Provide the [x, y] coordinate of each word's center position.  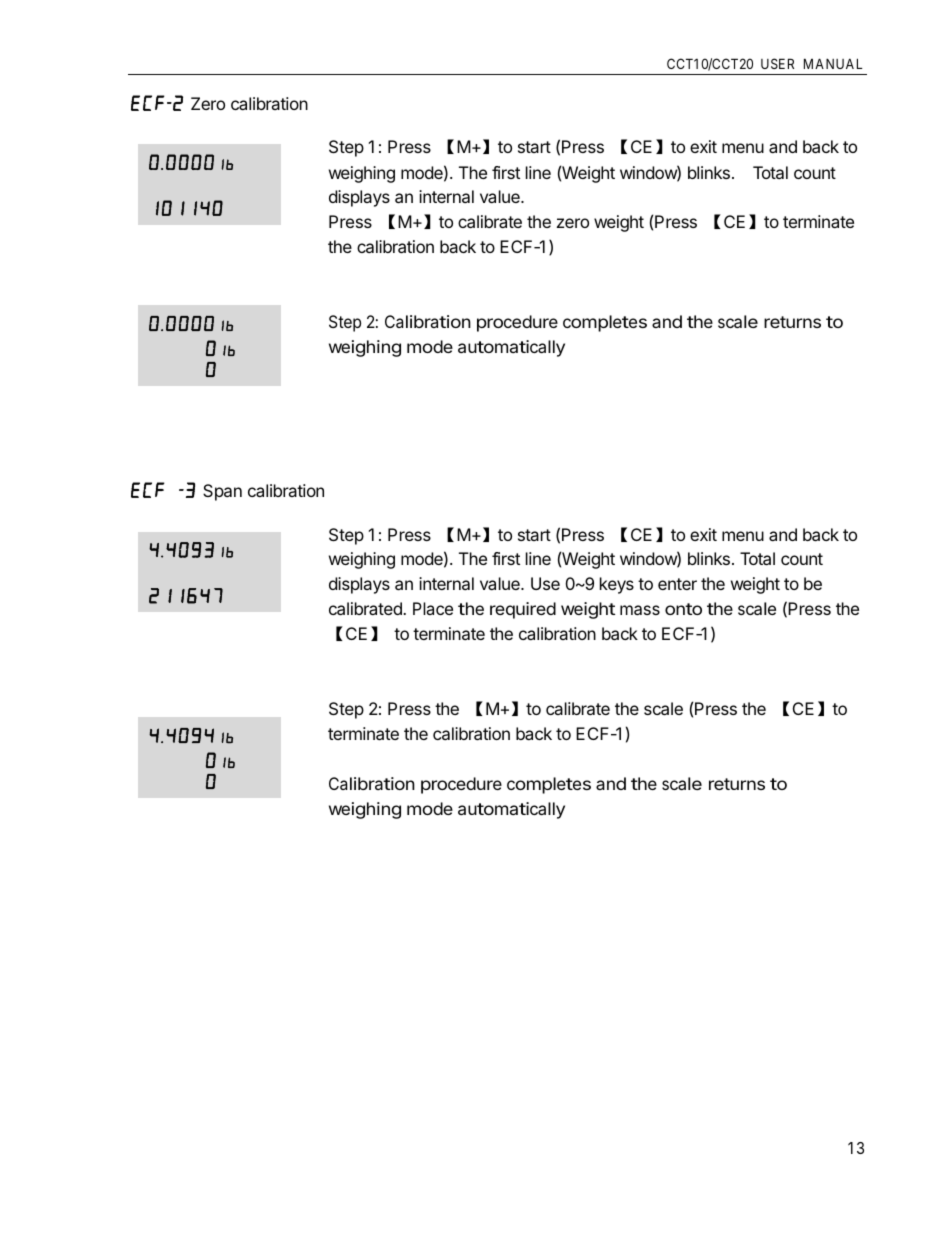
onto [683, 609]
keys [617, 585]
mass [640, 610]
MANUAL [833, 63]
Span [222, 492]
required [523, 610]
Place [433, 608]
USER [777, 63]
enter [677, 584]
